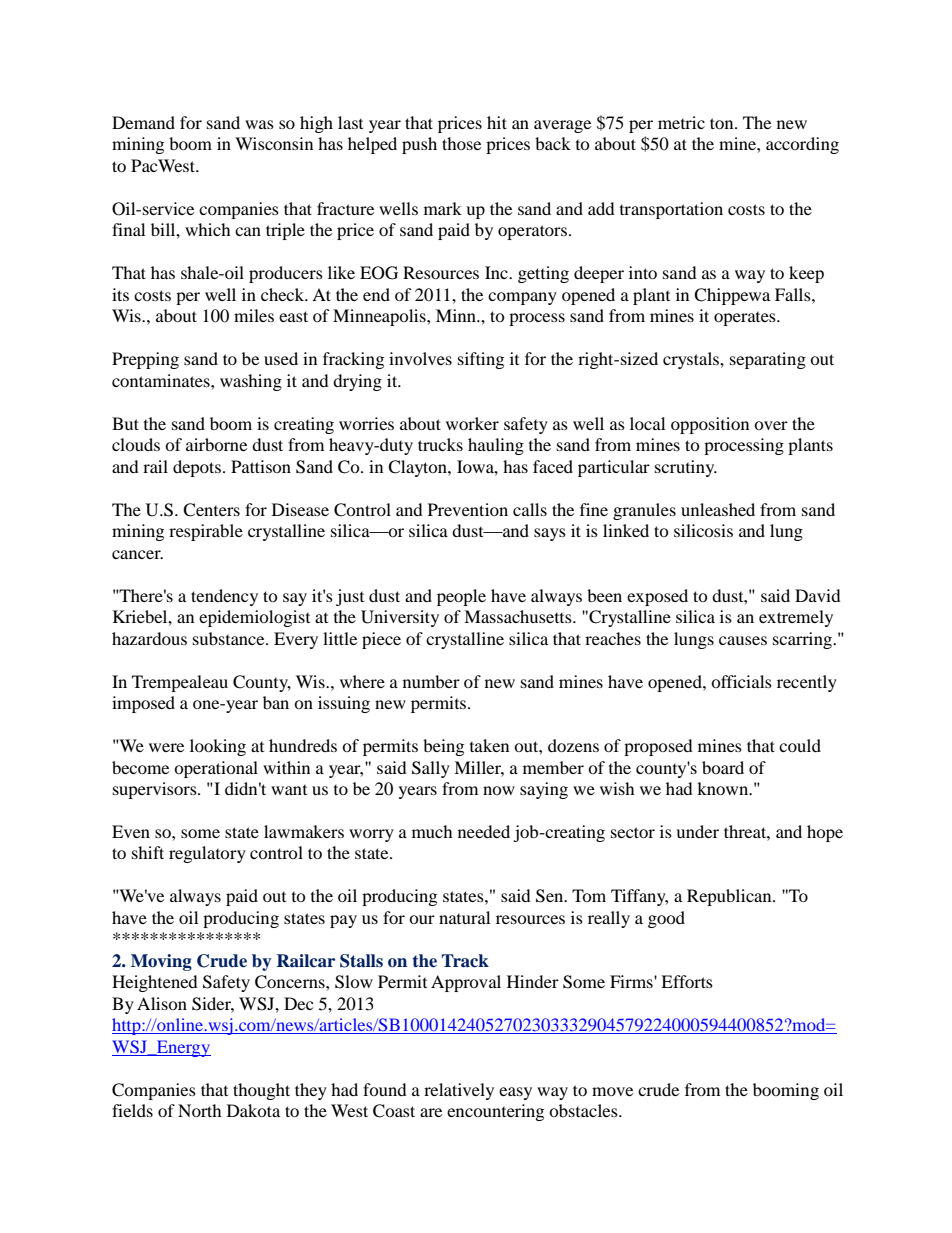 The height and width of the image is (1233, 952). Describe the element at coordinates (461, 143) in the image. I see `those` at that location.
